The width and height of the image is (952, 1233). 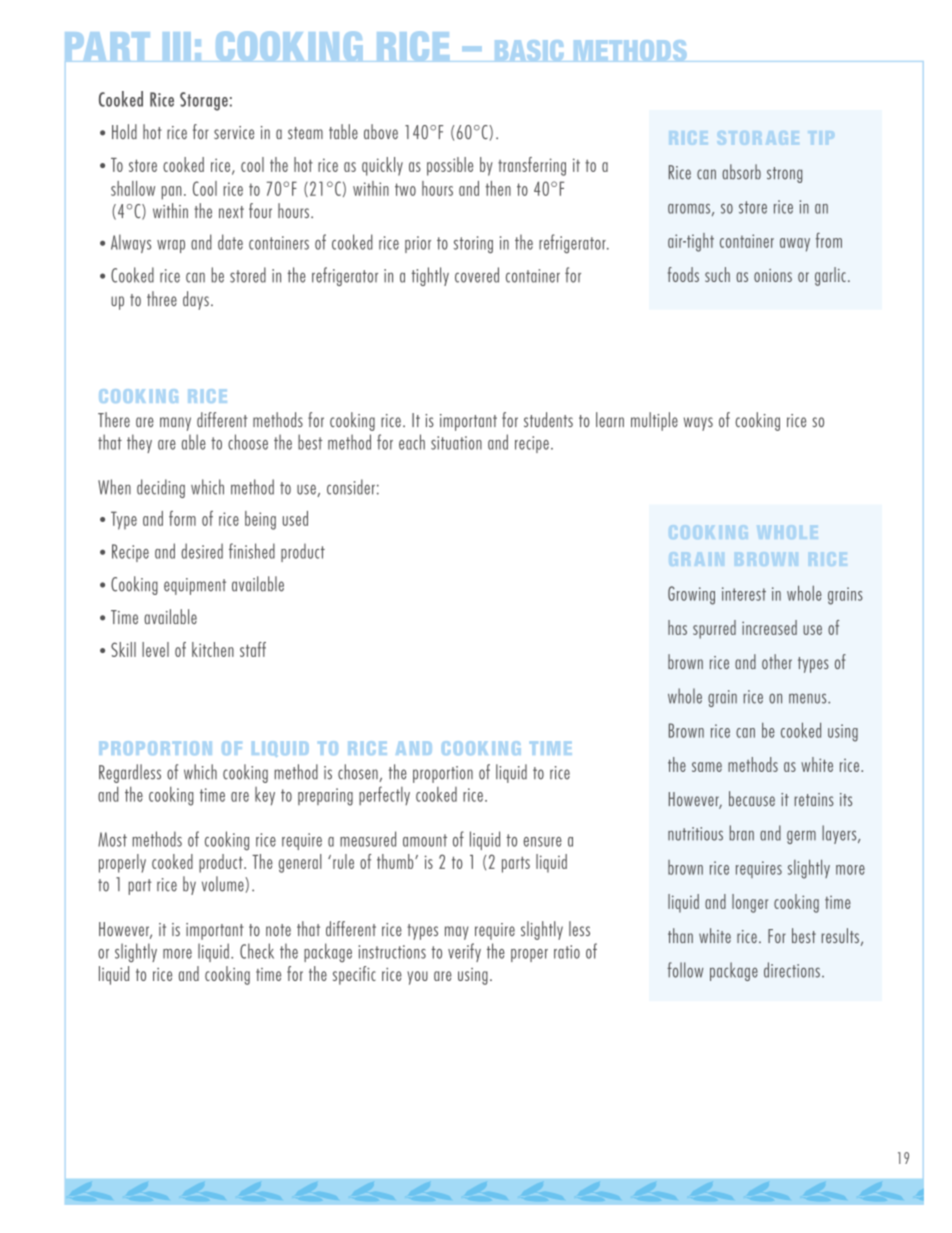 I want to click on absorb, so click(x=741, y=172).
